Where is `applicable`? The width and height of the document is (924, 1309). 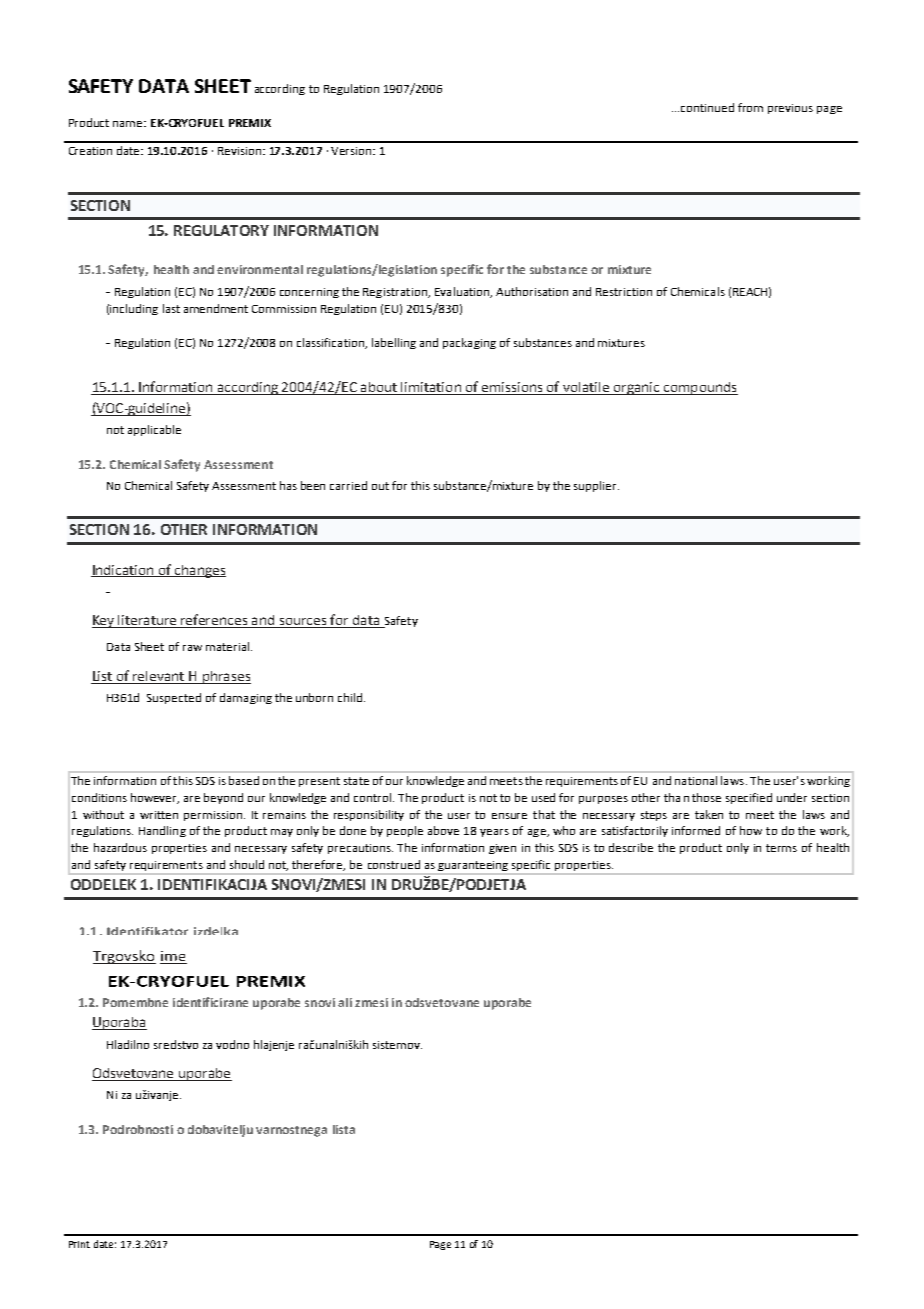 applicable is located at coordinates (154, 430).
